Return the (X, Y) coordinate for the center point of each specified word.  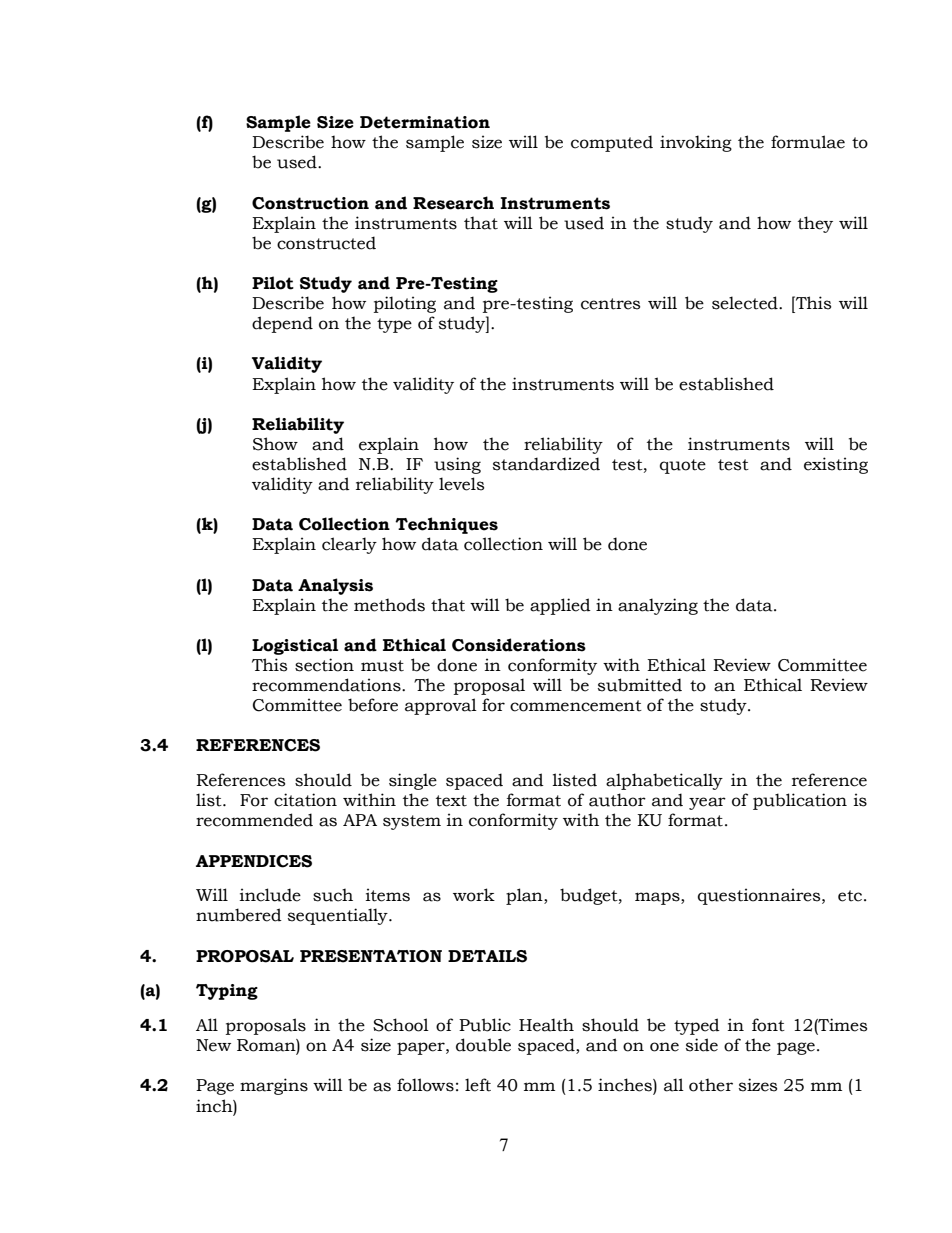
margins (274, 1086)
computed (612, 143)
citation (305, 800)
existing (836, 465)
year (707, 803)
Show (275, 444)
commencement (576, 706)
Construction (310, 203)
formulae (808, 142)
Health (546, 1025)
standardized (546, 464)
